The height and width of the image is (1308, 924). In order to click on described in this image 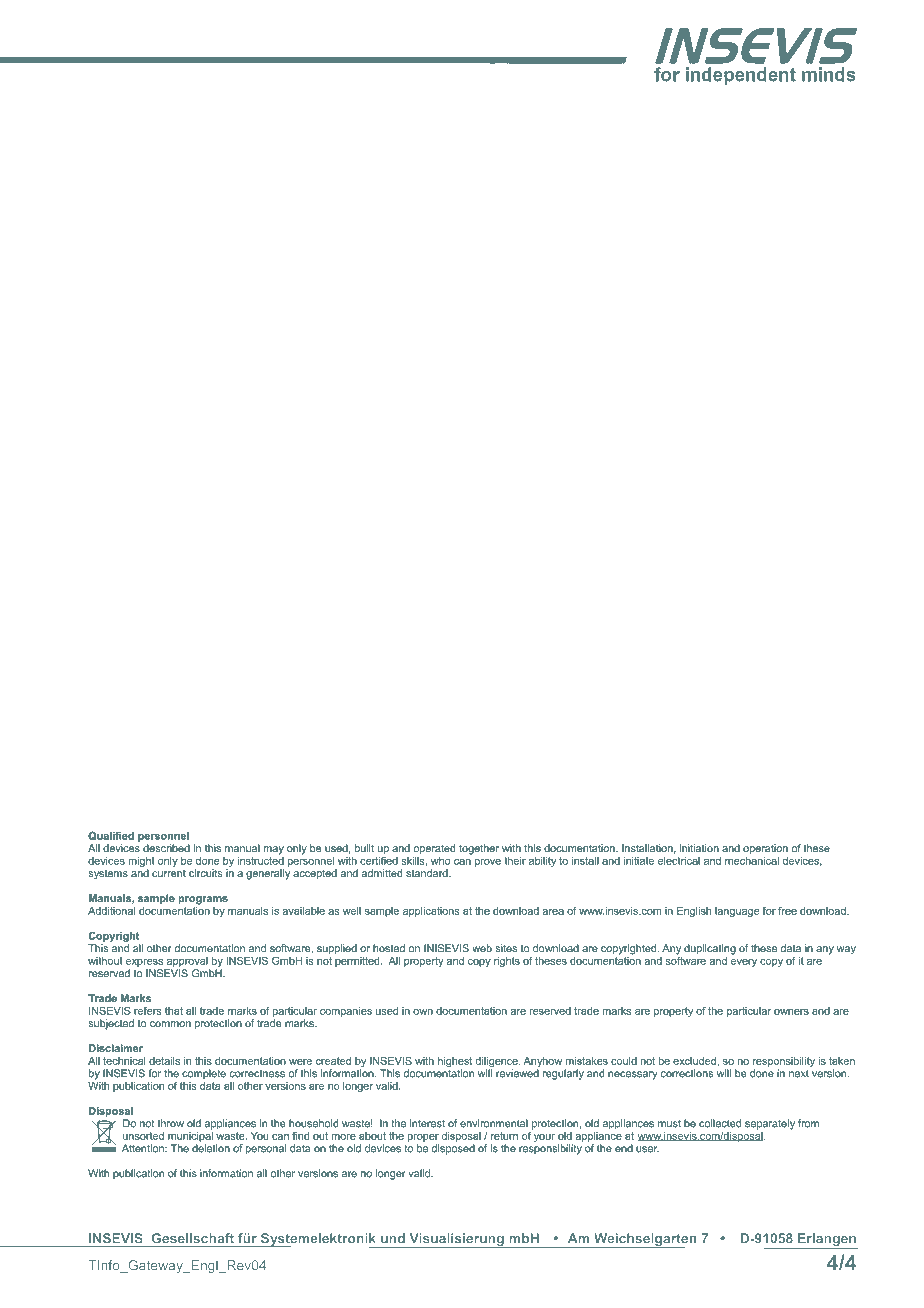, I will do `click(166, 848)`.
